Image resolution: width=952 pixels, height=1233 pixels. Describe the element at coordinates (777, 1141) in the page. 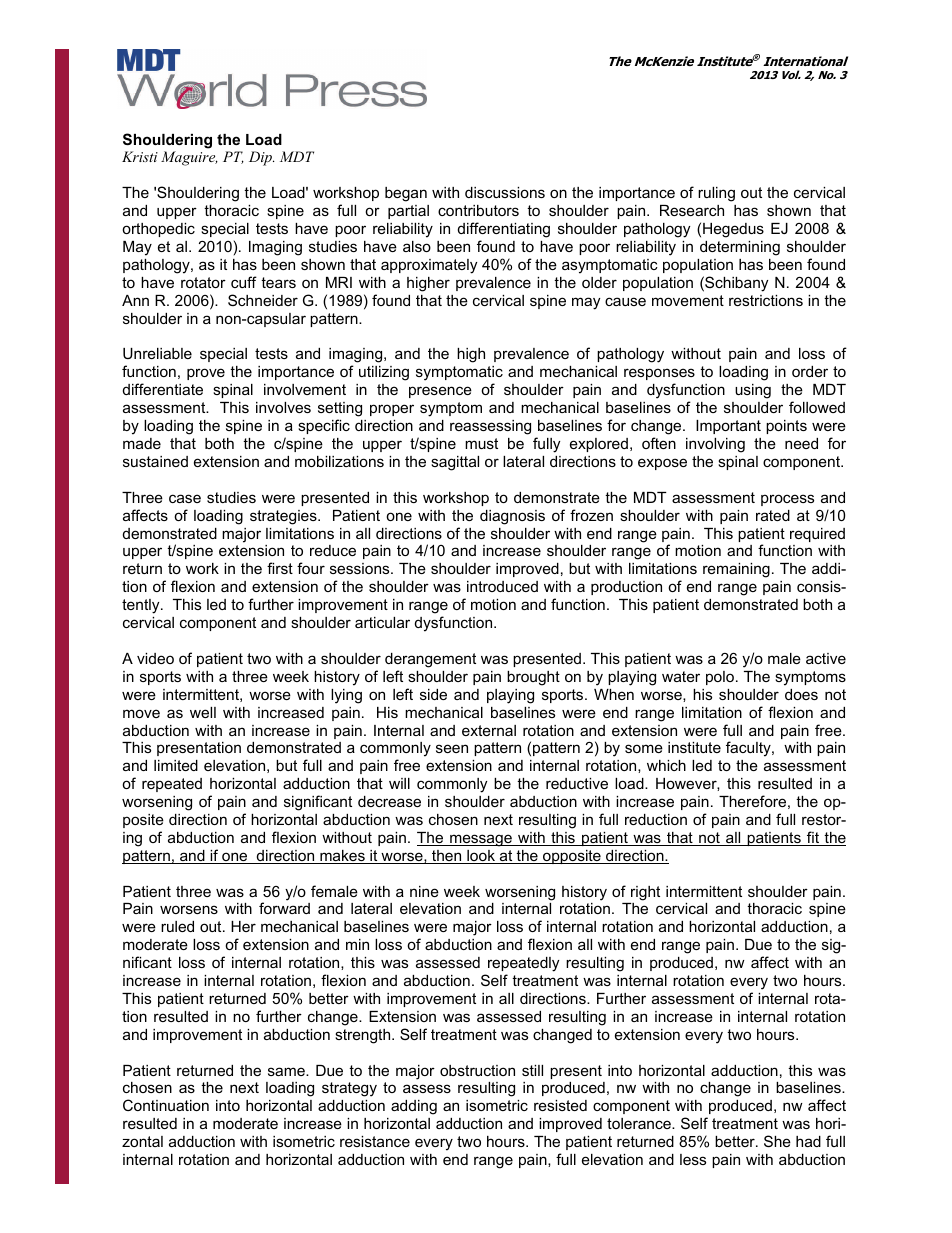

I see `She` at that location.
